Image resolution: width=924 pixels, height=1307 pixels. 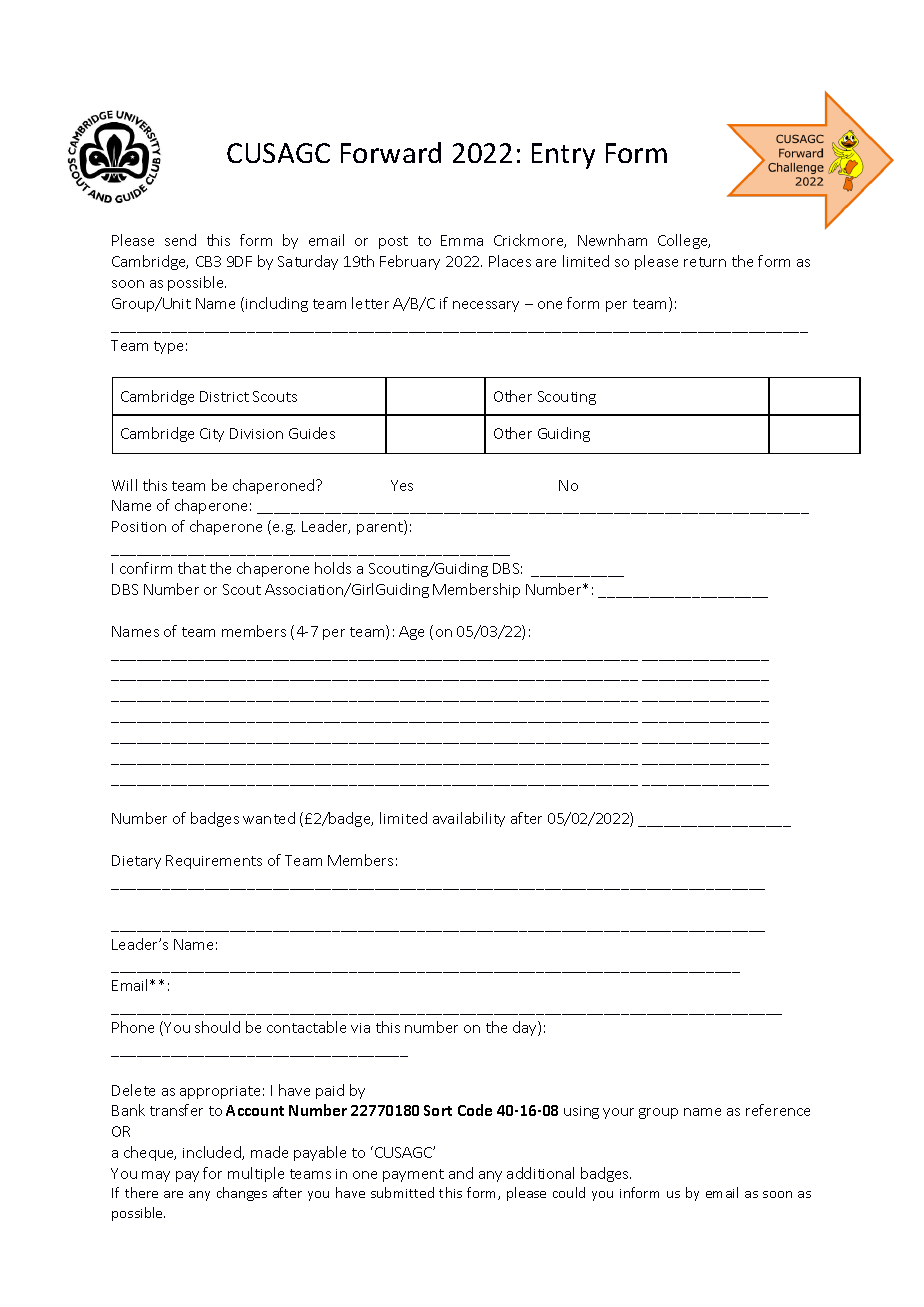 What do you see at coordinates (705, 262) in the screenshot?
I see `return` at bounding box center [705, 262].
